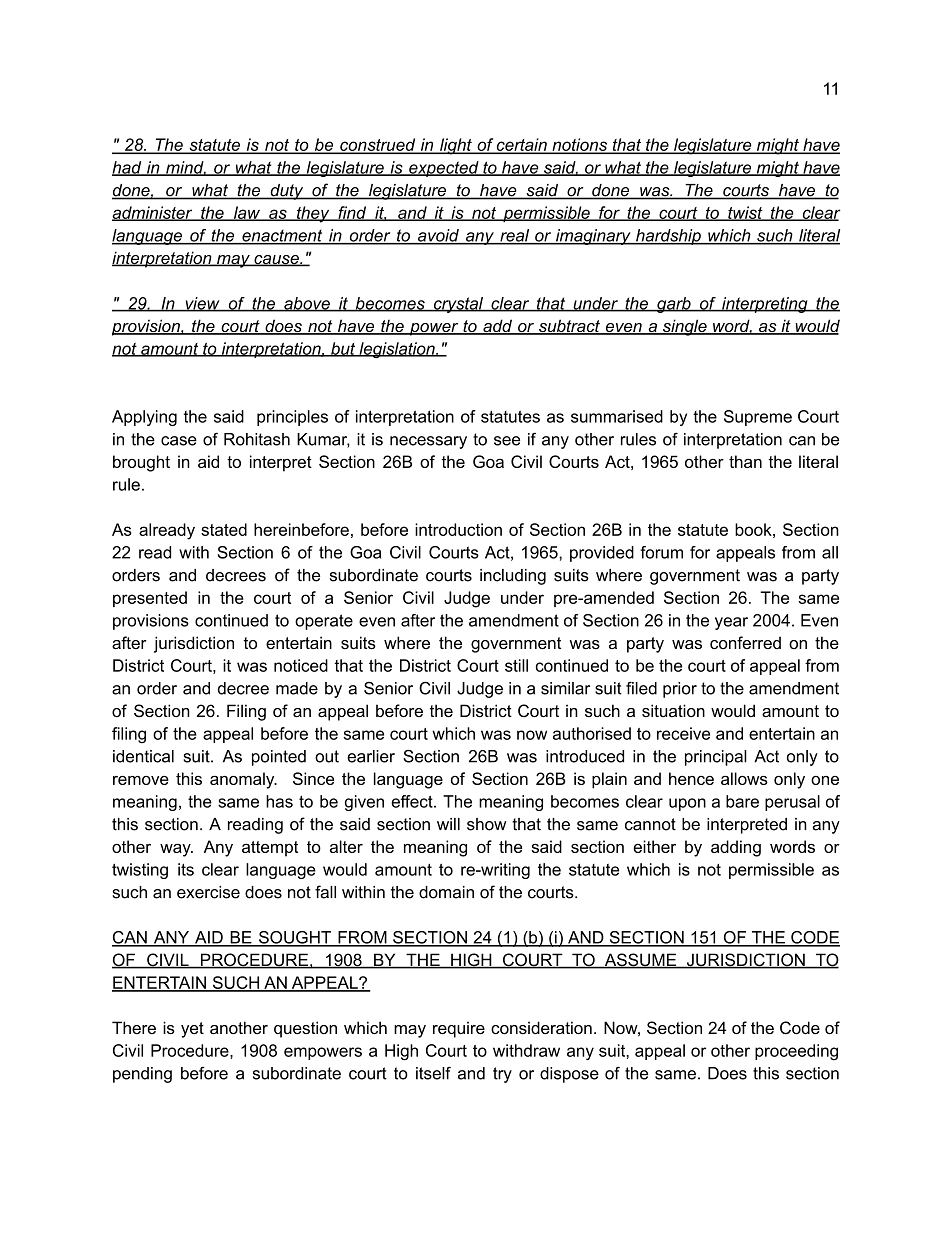  I want to click on Supreme, so click(758, 418).
